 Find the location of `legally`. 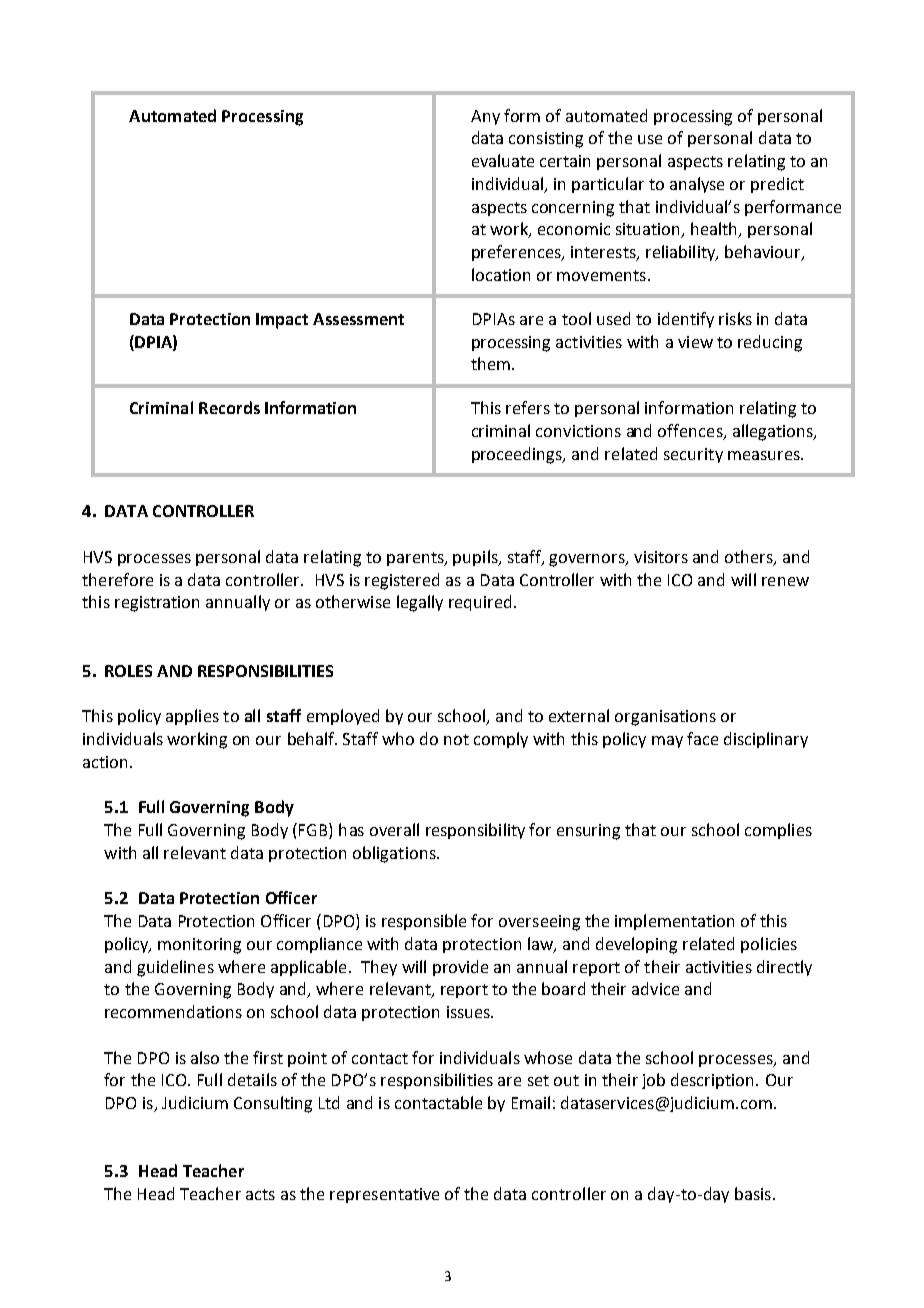

legally is located at coordinates (420, 603).
